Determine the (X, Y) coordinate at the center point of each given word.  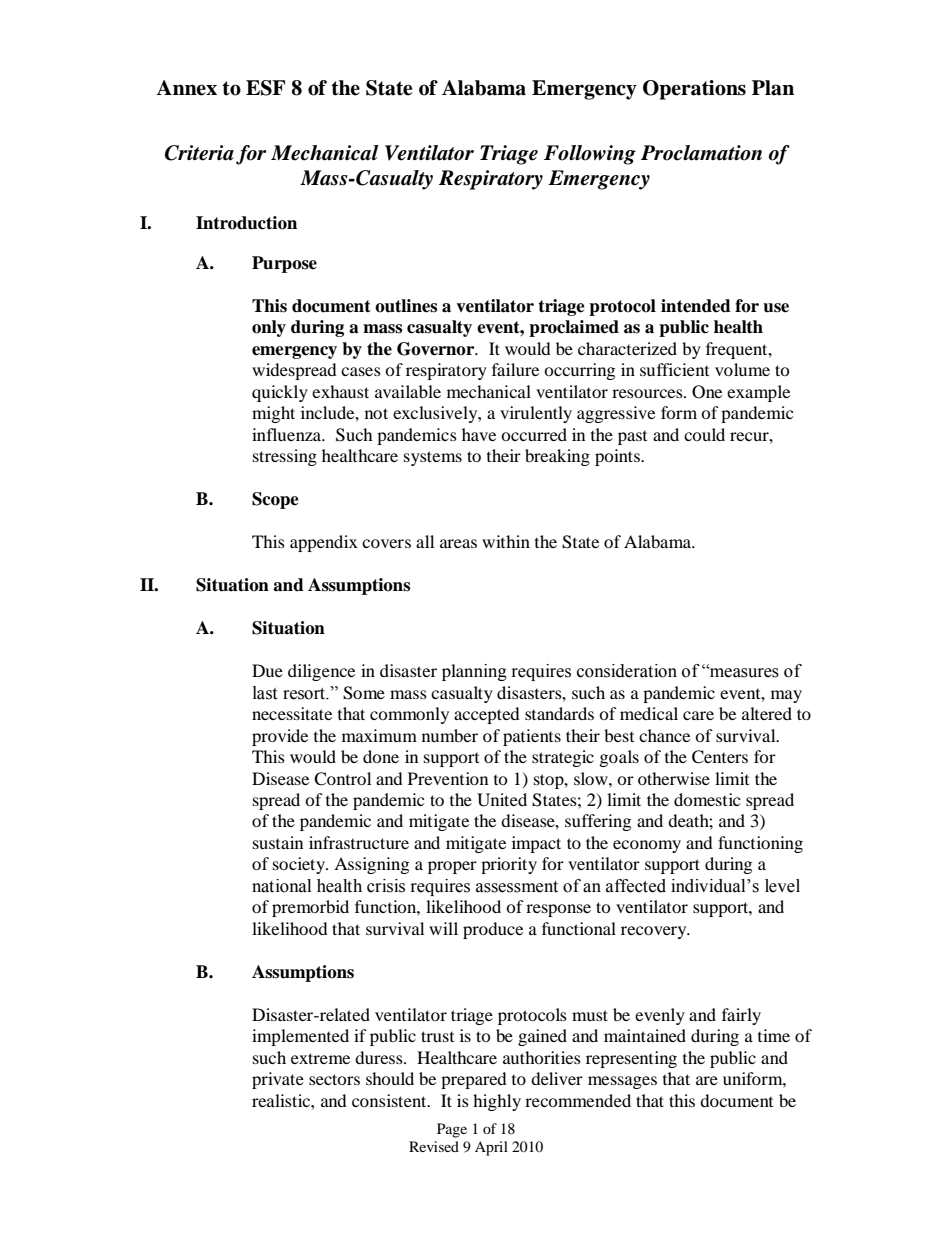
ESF (265, 88)
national (281, 886)
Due (267, 670)
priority (509, 865)
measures (743, 672)
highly (497, 1102)
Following (590, 155)
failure (515, 369)
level (782, 886)
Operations (694, 90)
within (506, 541)
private (278, 1080)
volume (742, 369)
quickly (280, 393)
